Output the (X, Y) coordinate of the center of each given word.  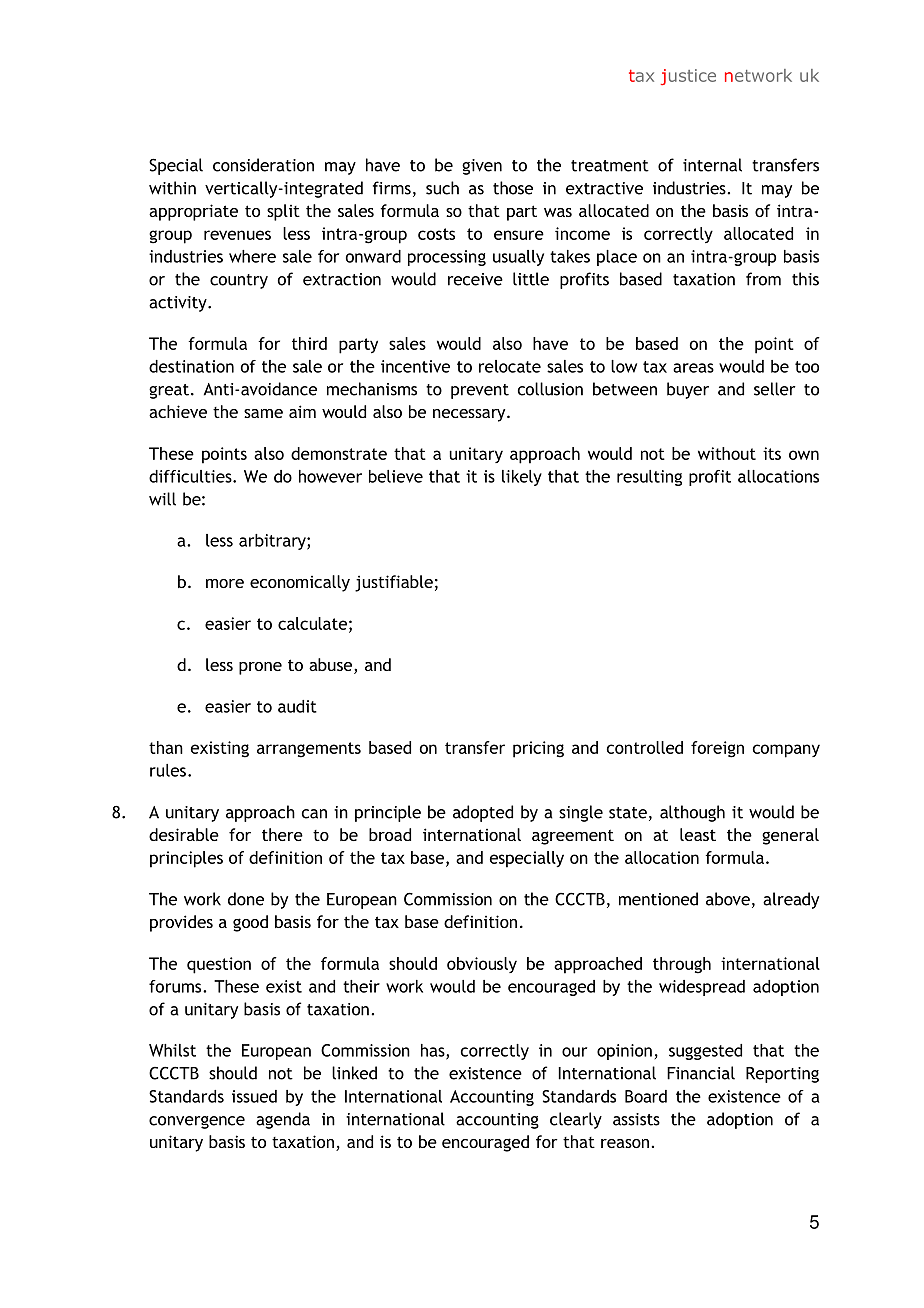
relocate (510, 366)
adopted (483, 813)
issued (254, 1096)
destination (191, 366)
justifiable (394, 583)
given (482, 167)
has (434, 1051)
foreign (717, 749)
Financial (701, 1073)
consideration (263, 165)
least (698, 834)
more (225, 583)
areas (693, 368)
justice (688, 77)
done (246, 899)
